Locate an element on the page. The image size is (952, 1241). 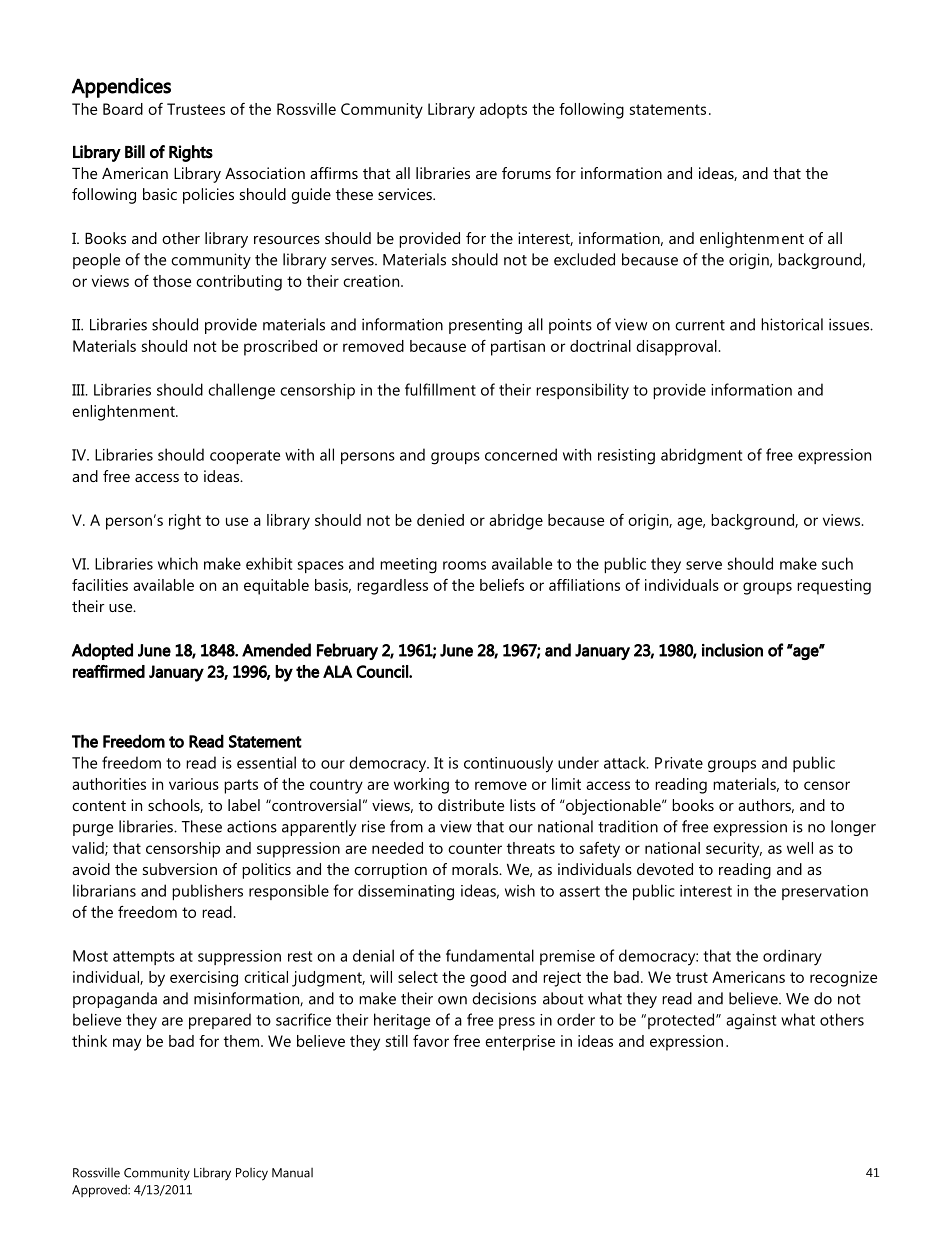
publishers is located at coordinates (207, 892).
